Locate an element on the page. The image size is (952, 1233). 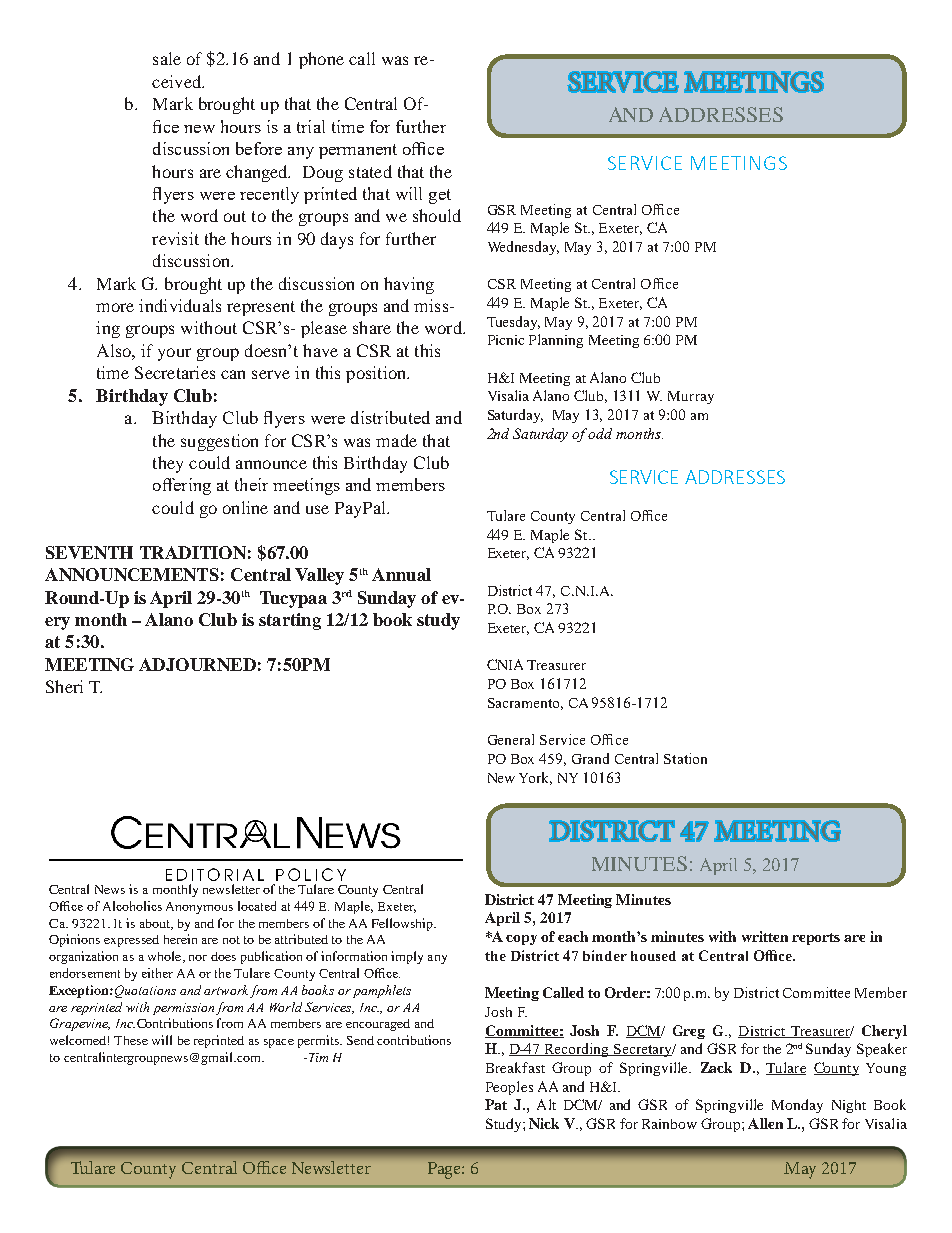
copy is located at coordinates (521, 940).
